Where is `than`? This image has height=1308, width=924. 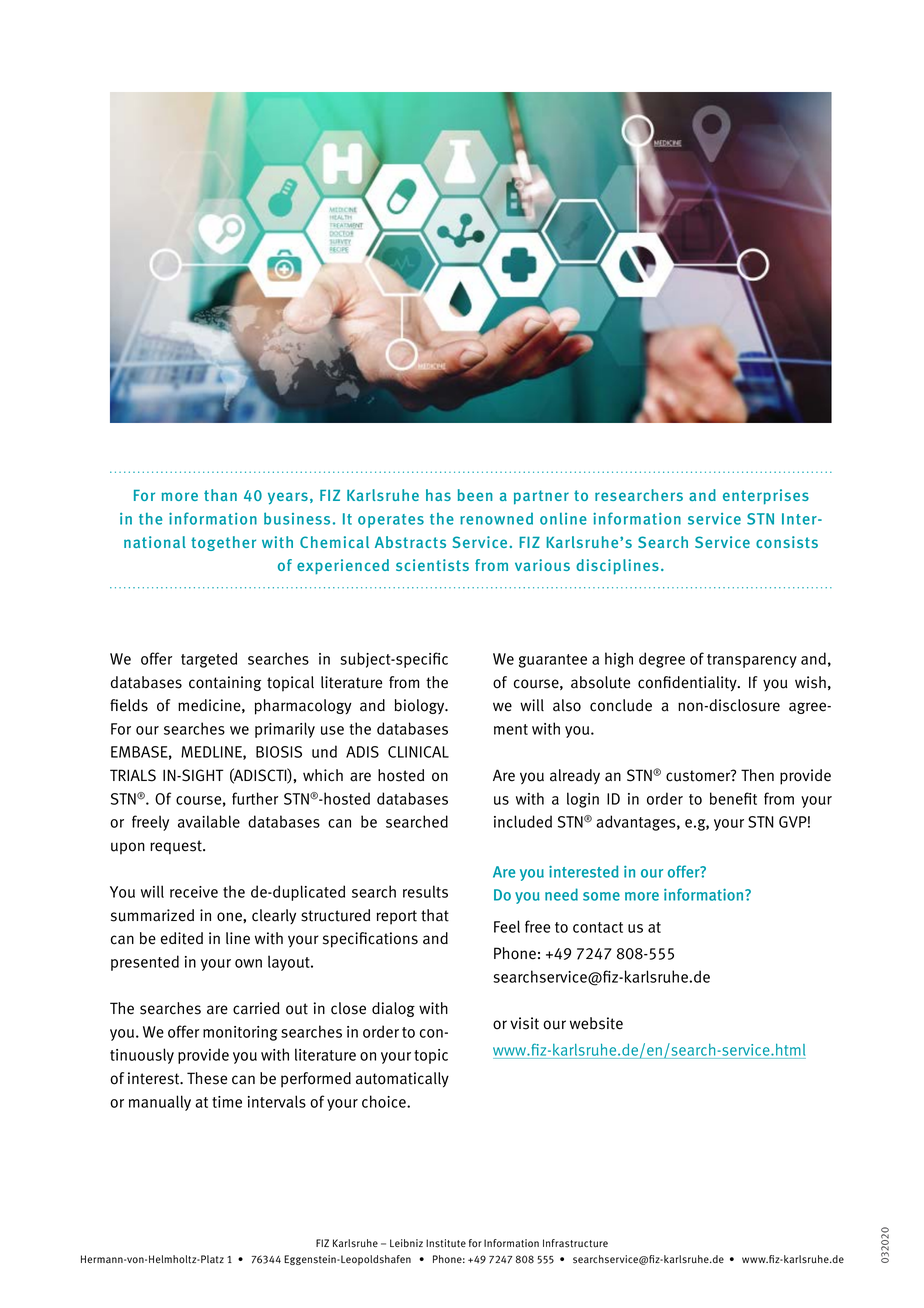 than is located at coordinates (220, 495).
